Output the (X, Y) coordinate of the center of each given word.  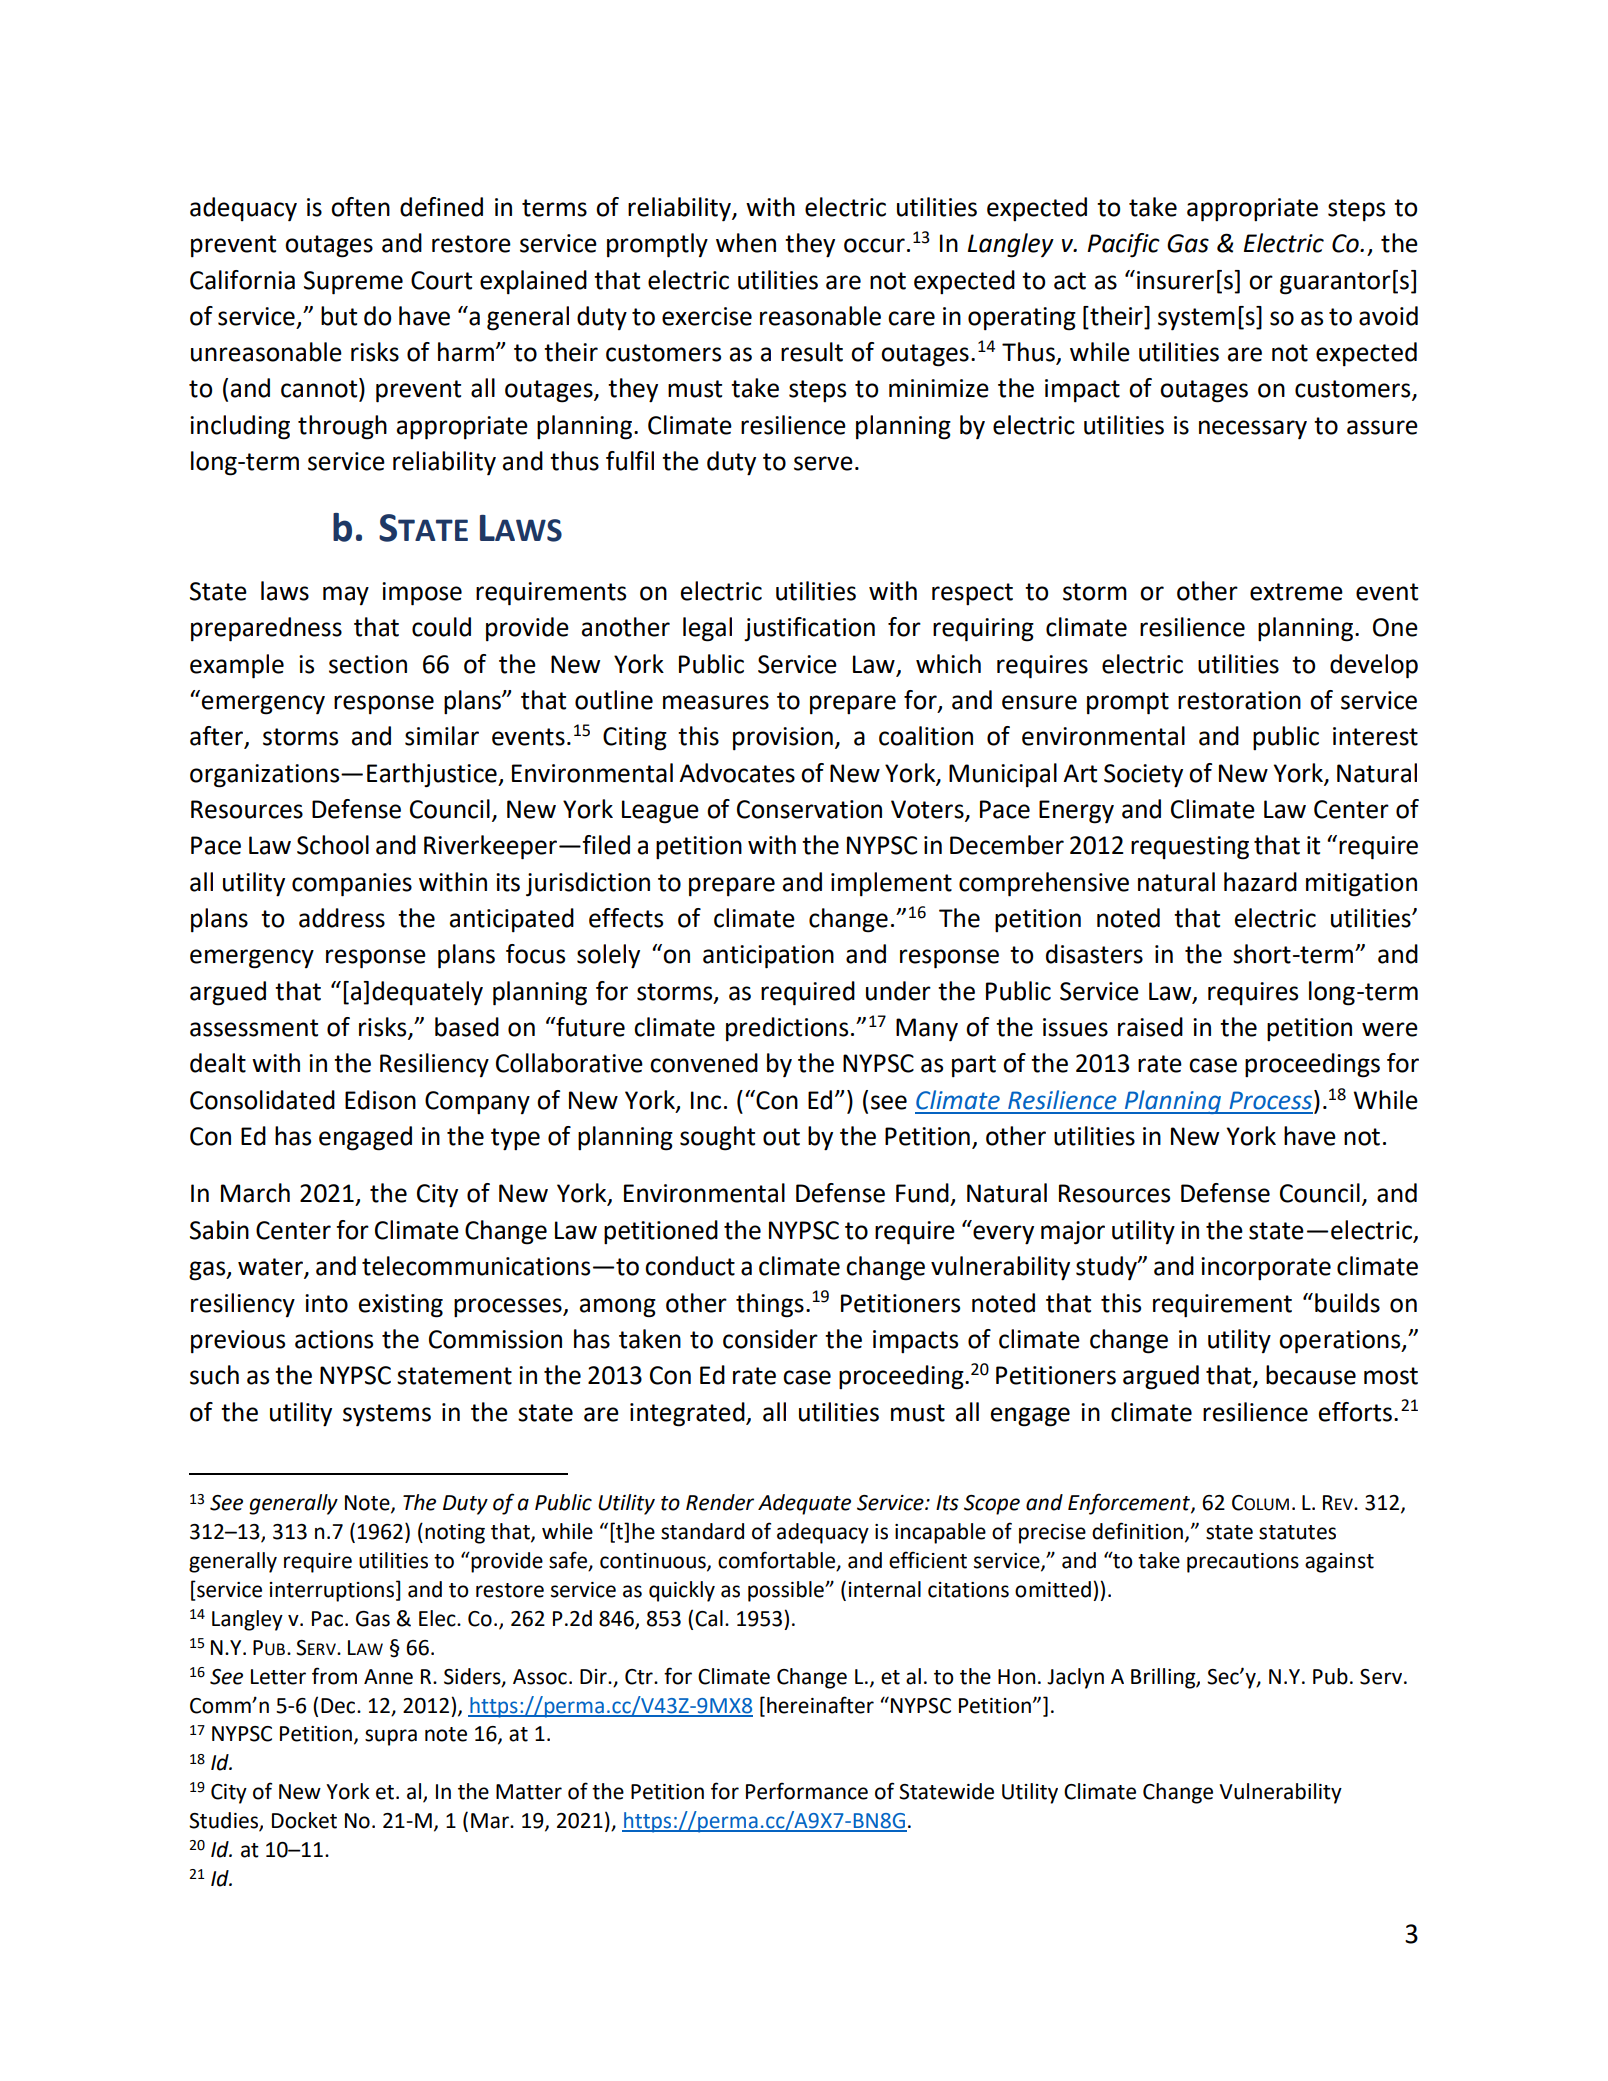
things (770, 1305)
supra (391, 1737)
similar (442, 736)
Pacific (1123, 245)
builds (1347, 1303)
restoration (1239, 700)
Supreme (353, 283)
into (326, 1303)
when (746, 243)
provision (783, 739)
